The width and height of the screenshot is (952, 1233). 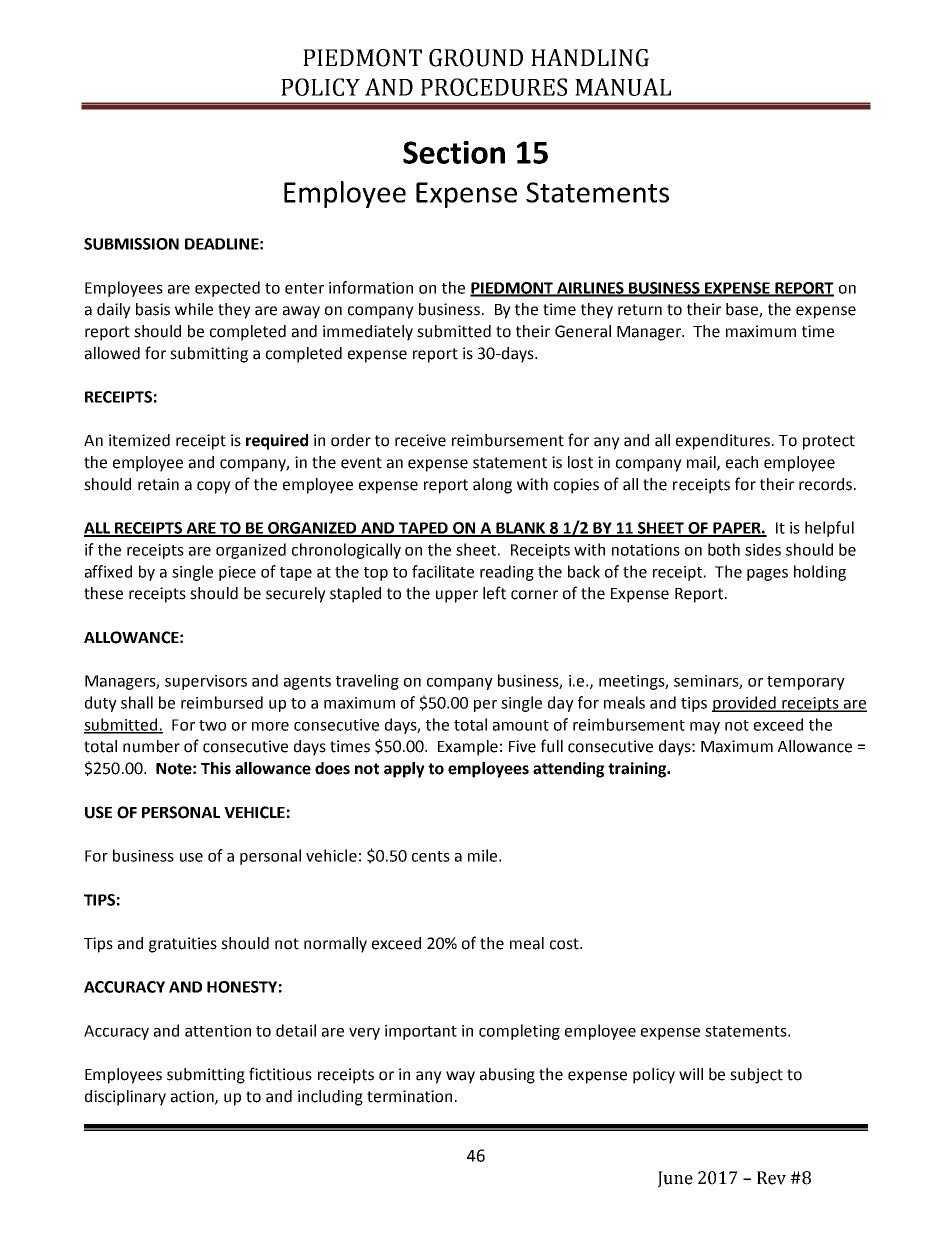 I want to click on termination, so click(x=409, y=1096).
